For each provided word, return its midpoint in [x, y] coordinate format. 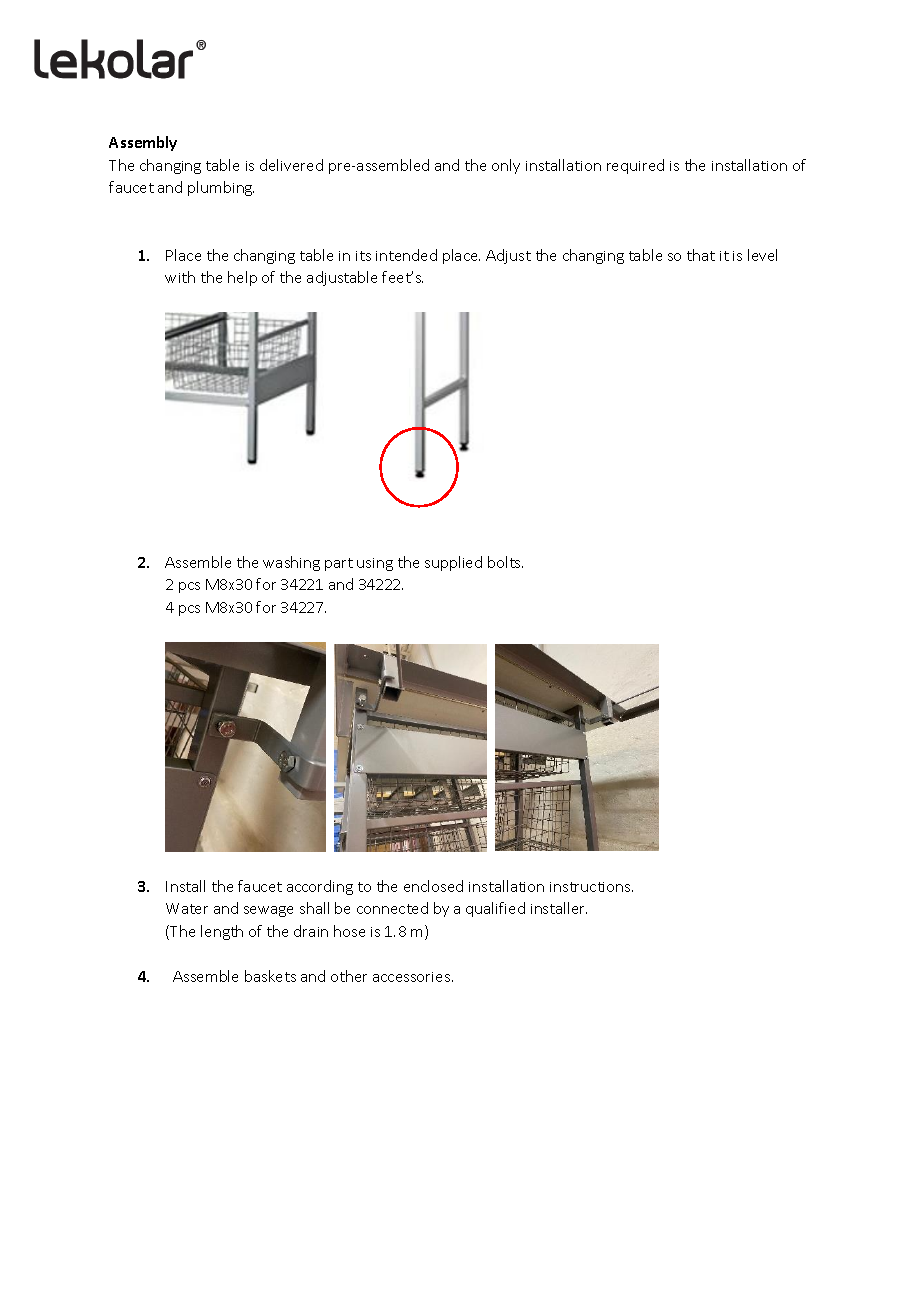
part [339, 564]
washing [291, 563]
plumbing [221, 188]
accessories [413, 977]
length [222, 932]
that [701, 255]
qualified [495, 909]
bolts [505, 562]
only [506, 166]
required [635, 166]
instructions [591, 887]
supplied [453, 563]
